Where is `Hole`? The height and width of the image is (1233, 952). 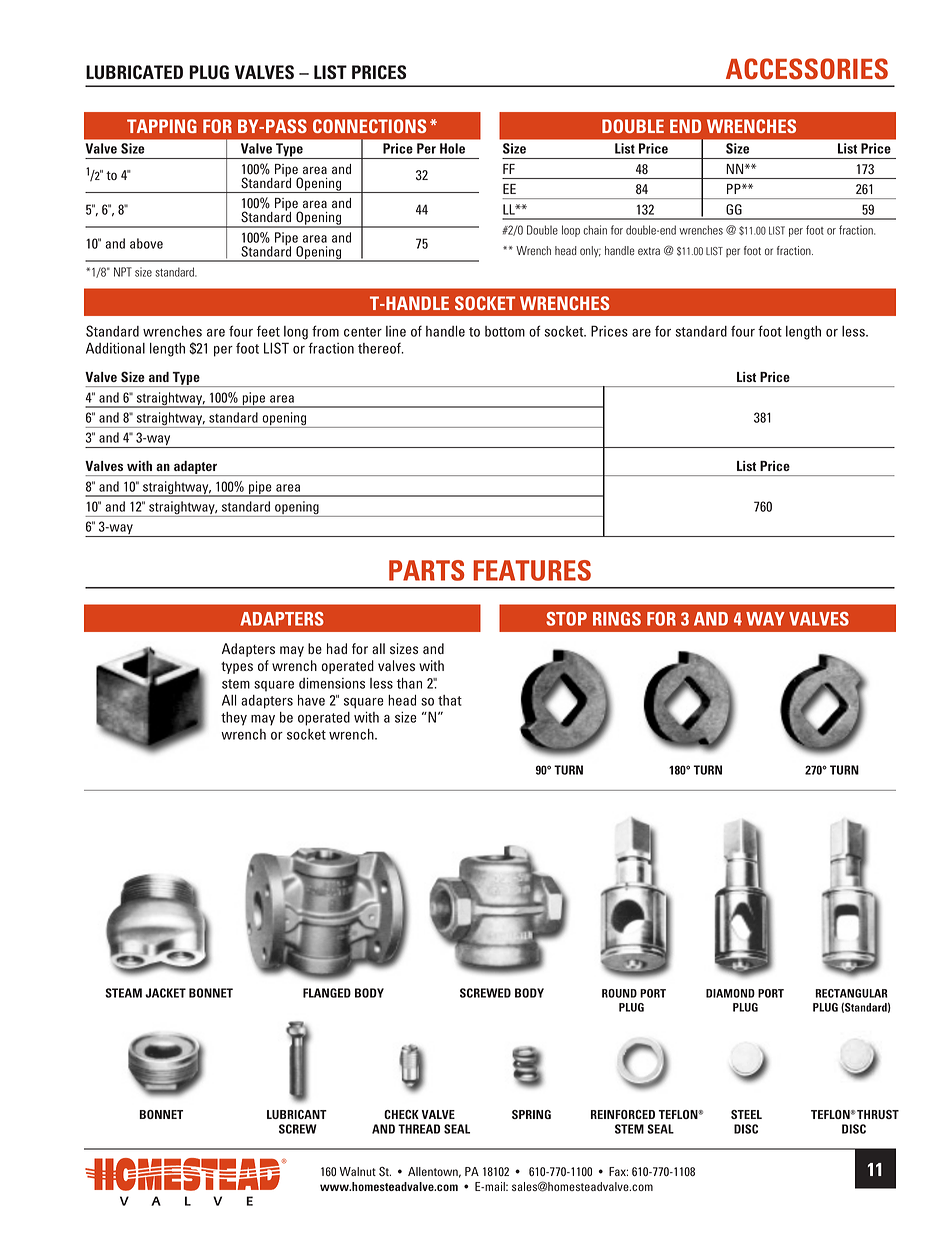
Hole is located at coordinates (452, 148).
